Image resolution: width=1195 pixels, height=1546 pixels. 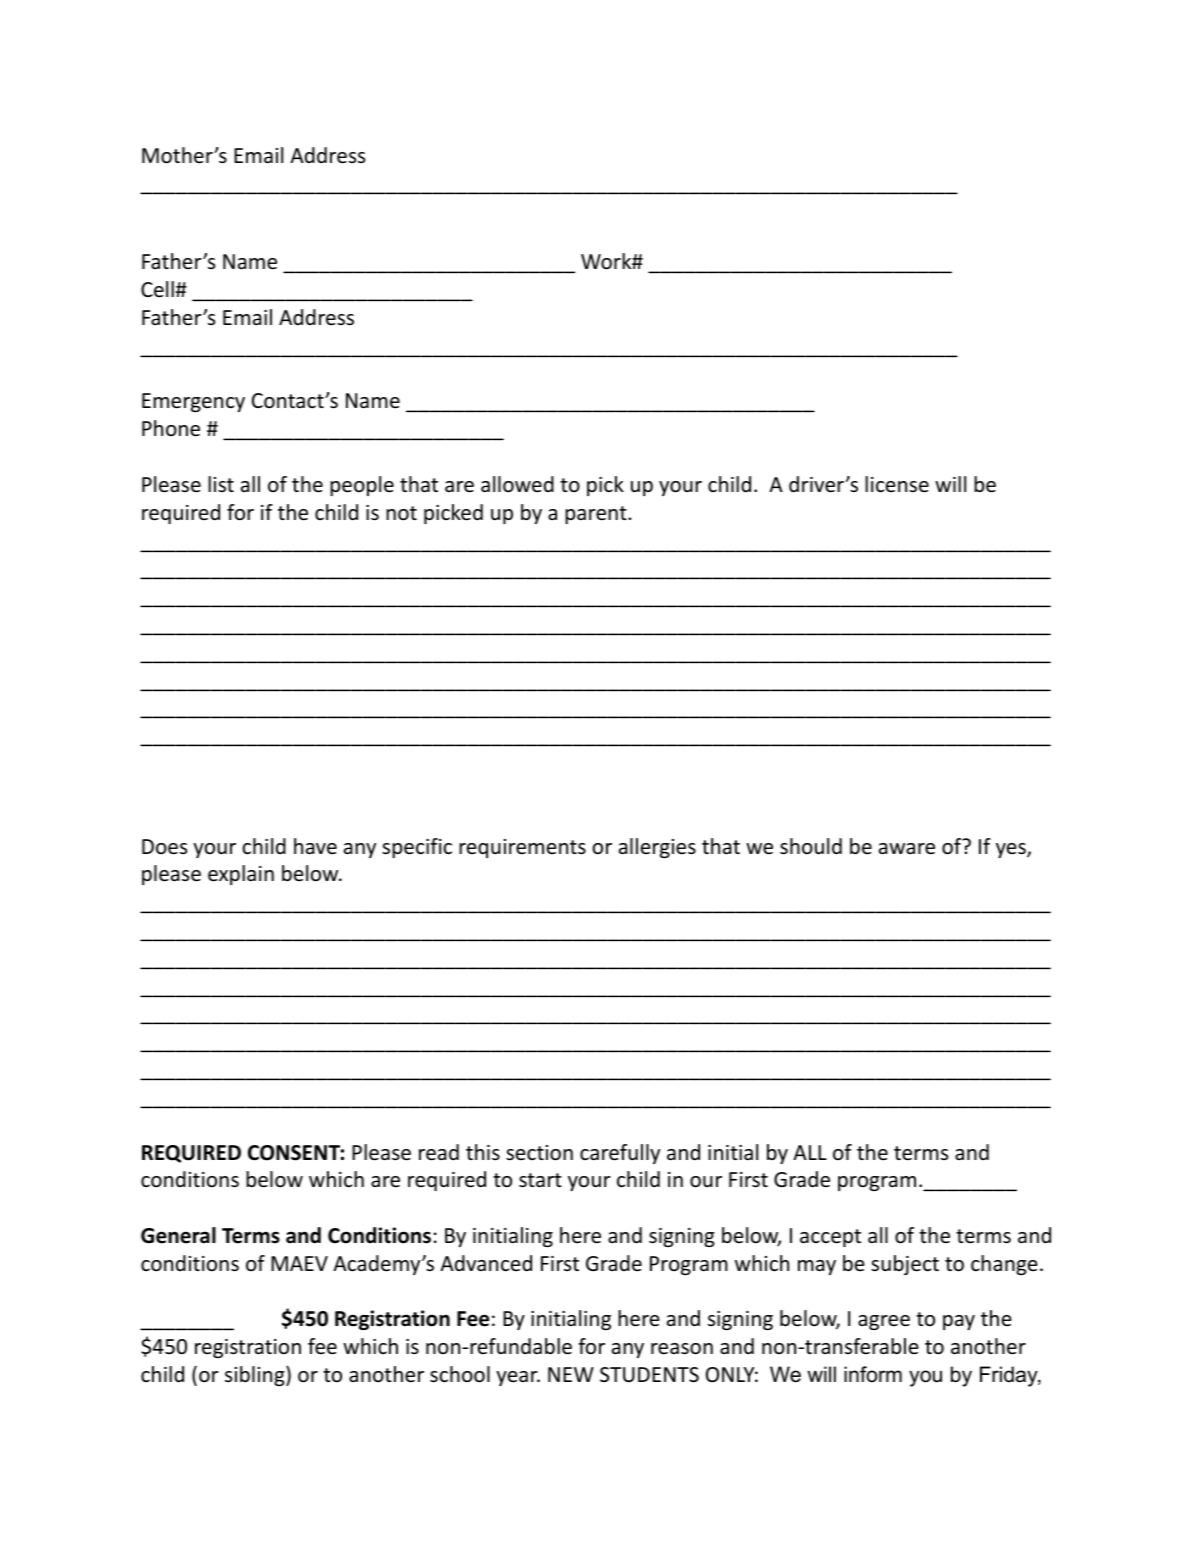 I want to click on have, so click(x=315, y=846).
